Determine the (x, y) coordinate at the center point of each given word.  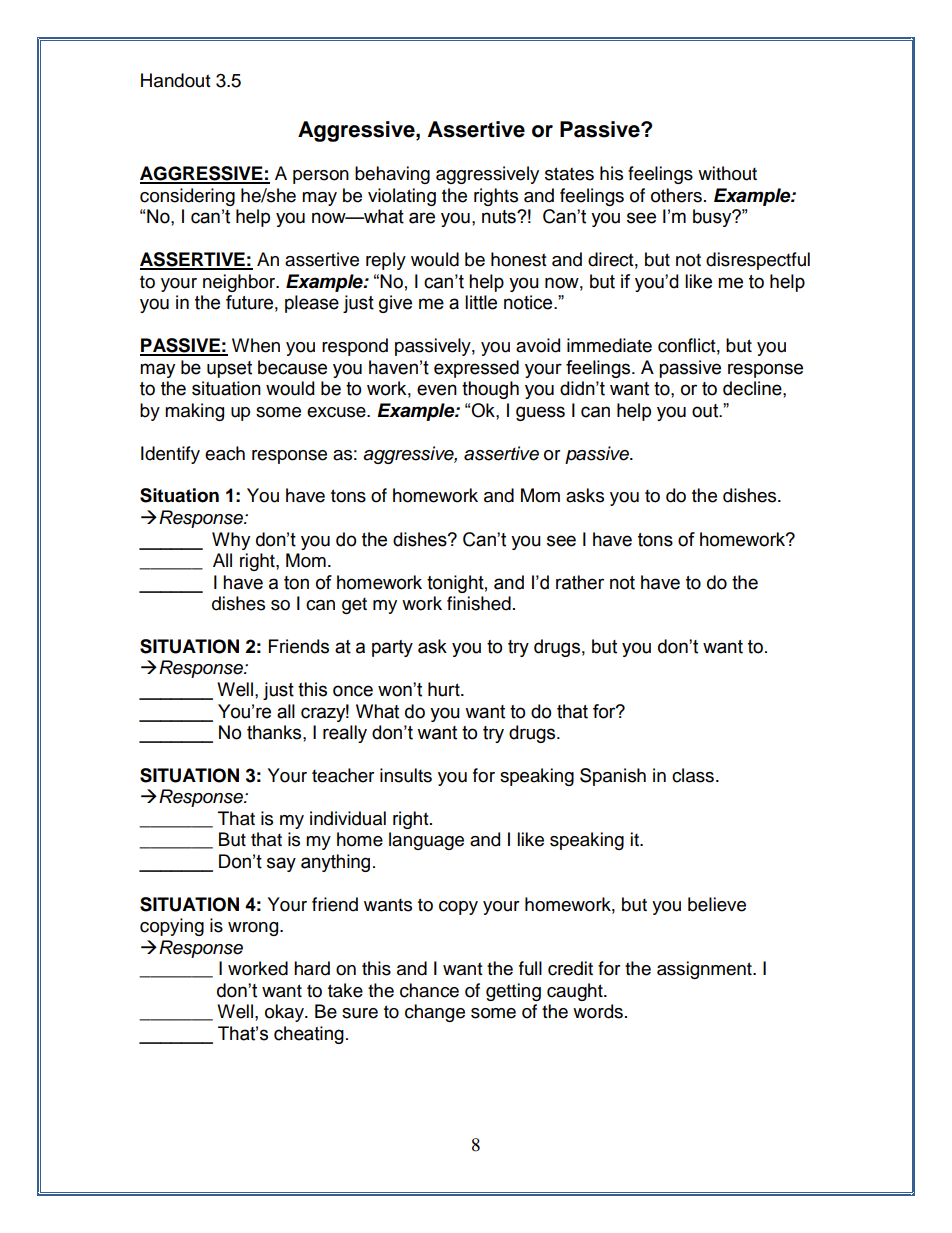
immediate (609, 345)
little (481, 302)
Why (231, 541)
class (693, 775)
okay (285, 1013)
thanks (275, 732)
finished (479, 603)
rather (580, 582)
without (727, 173)
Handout (176, 80)
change (435, 1013)
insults (406, 775)
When (256, 345)
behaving (392, 175)
